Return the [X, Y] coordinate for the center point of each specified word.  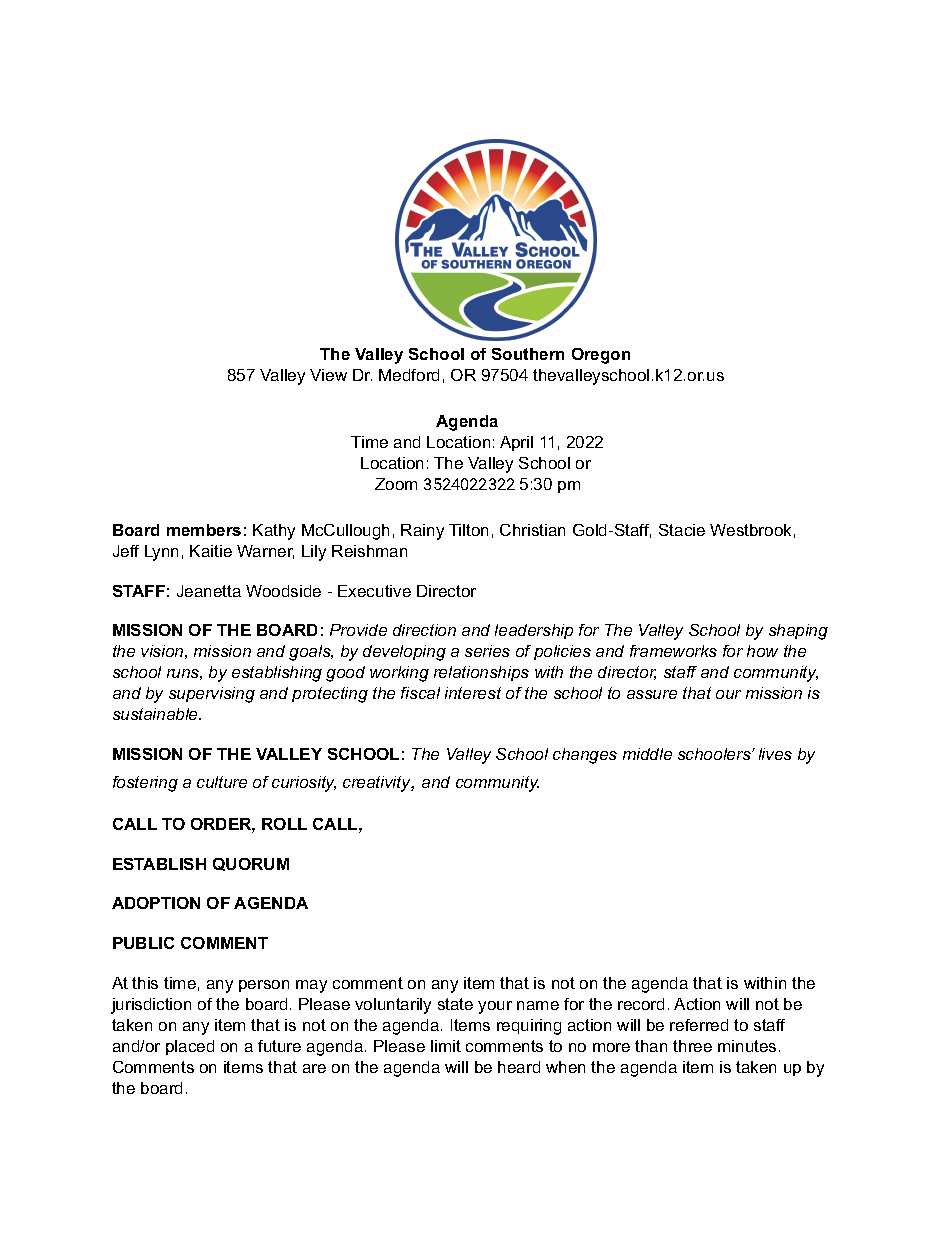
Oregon [601, 356]
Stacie [682, 530]
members [204, 530]
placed [190, 1047]
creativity [378, 784]
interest [473, 693]
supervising [212, 695]
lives [775, 754]
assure [652, 694]
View [328, 375]
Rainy [422, 532]
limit [446, 1046]
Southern [528, 354]
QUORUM [251, 864]
